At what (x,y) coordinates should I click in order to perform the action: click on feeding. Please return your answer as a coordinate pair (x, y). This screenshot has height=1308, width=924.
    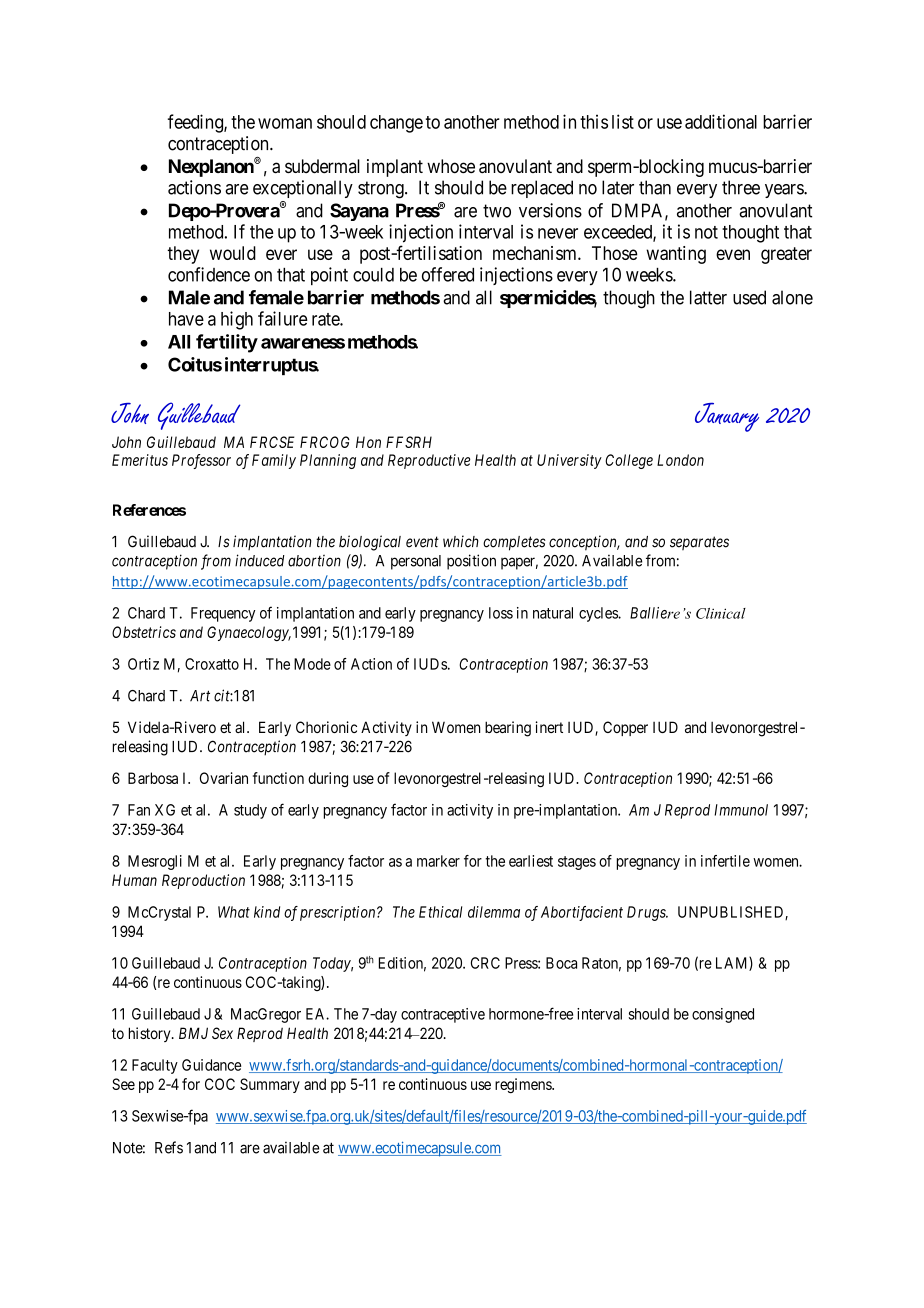
    Looking at the image, I should click on (196, 123).
